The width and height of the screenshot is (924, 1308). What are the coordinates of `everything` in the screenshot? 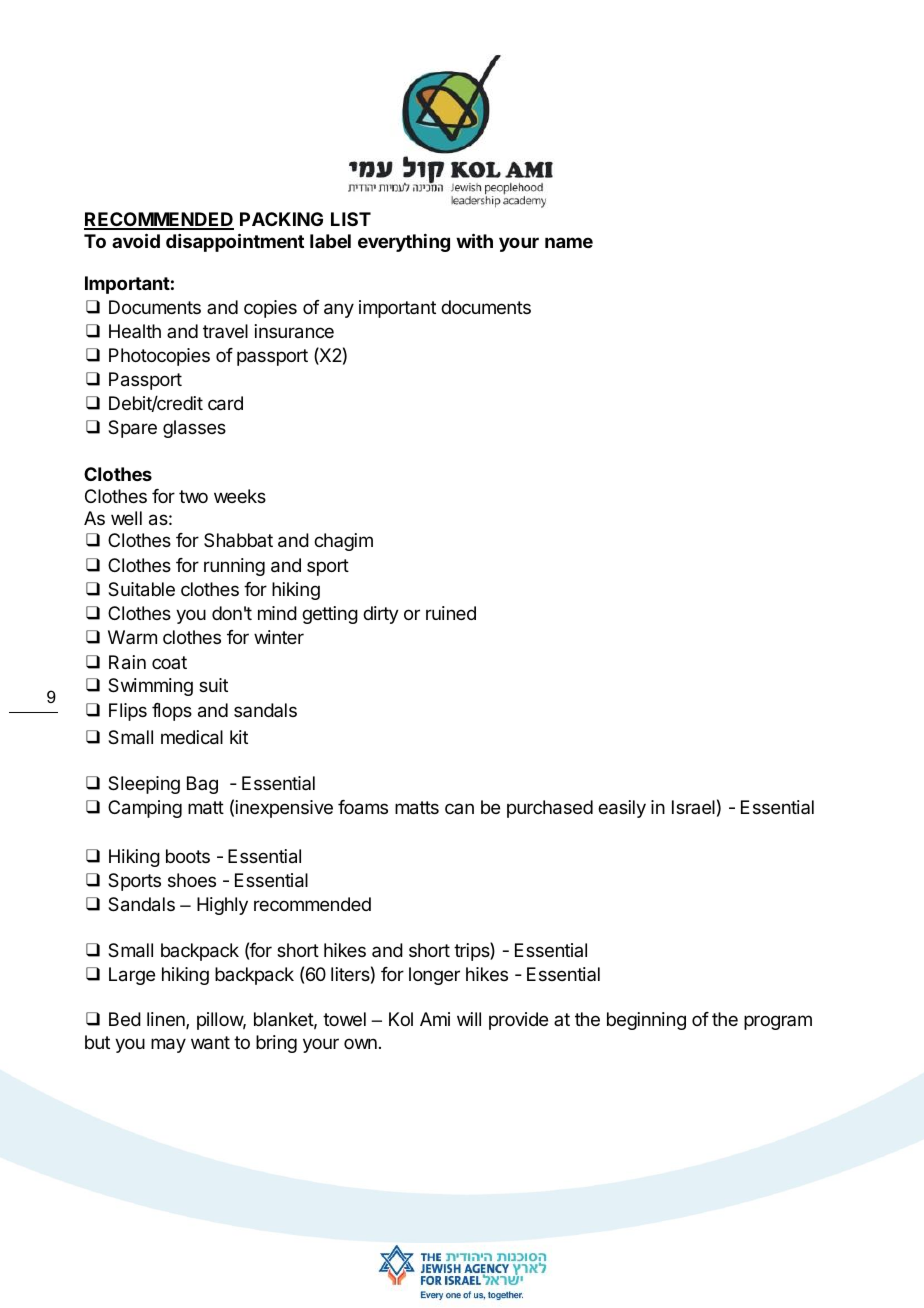 It's located at (404, 243).
